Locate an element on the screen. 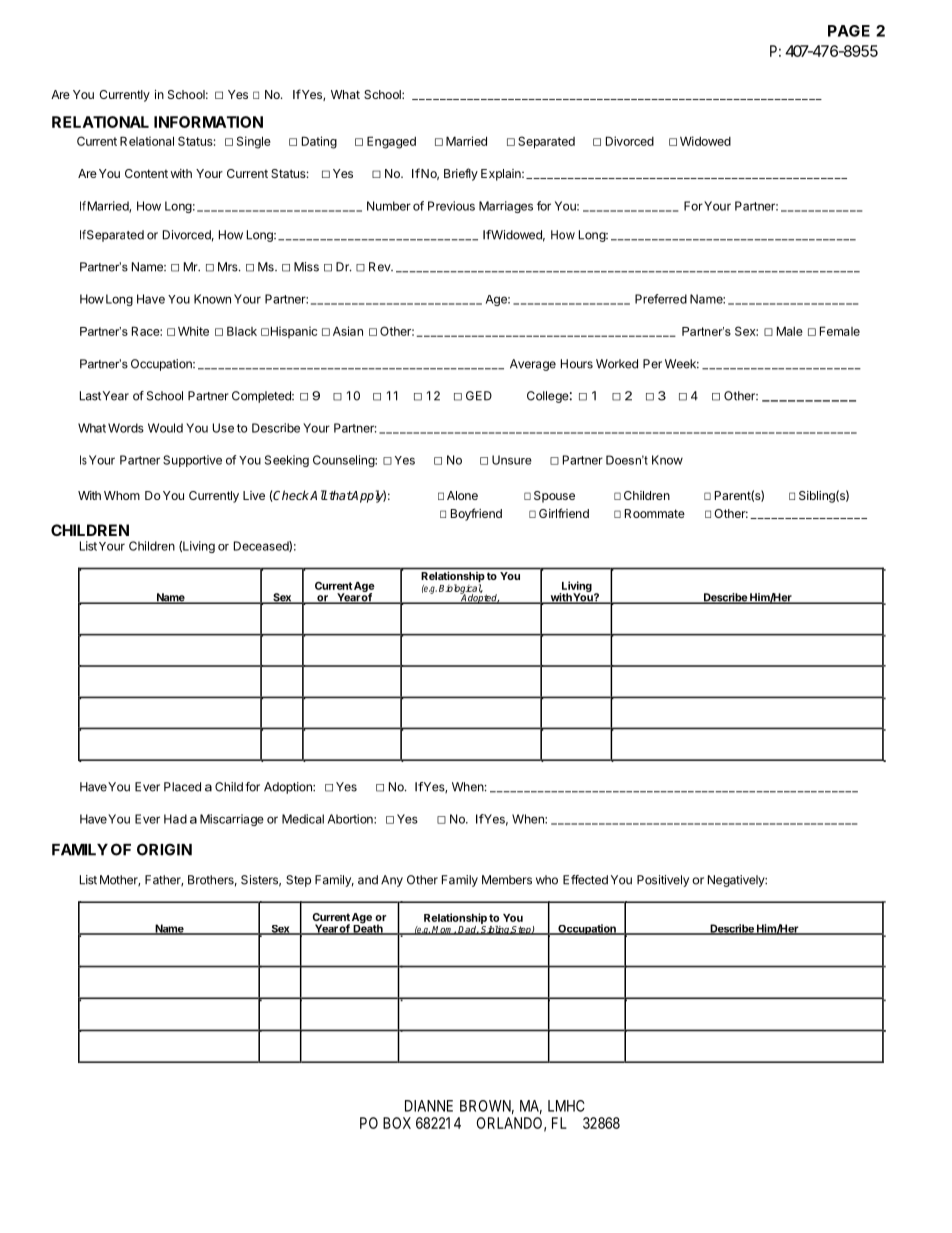  Live is located at coordinates (254, 495).
